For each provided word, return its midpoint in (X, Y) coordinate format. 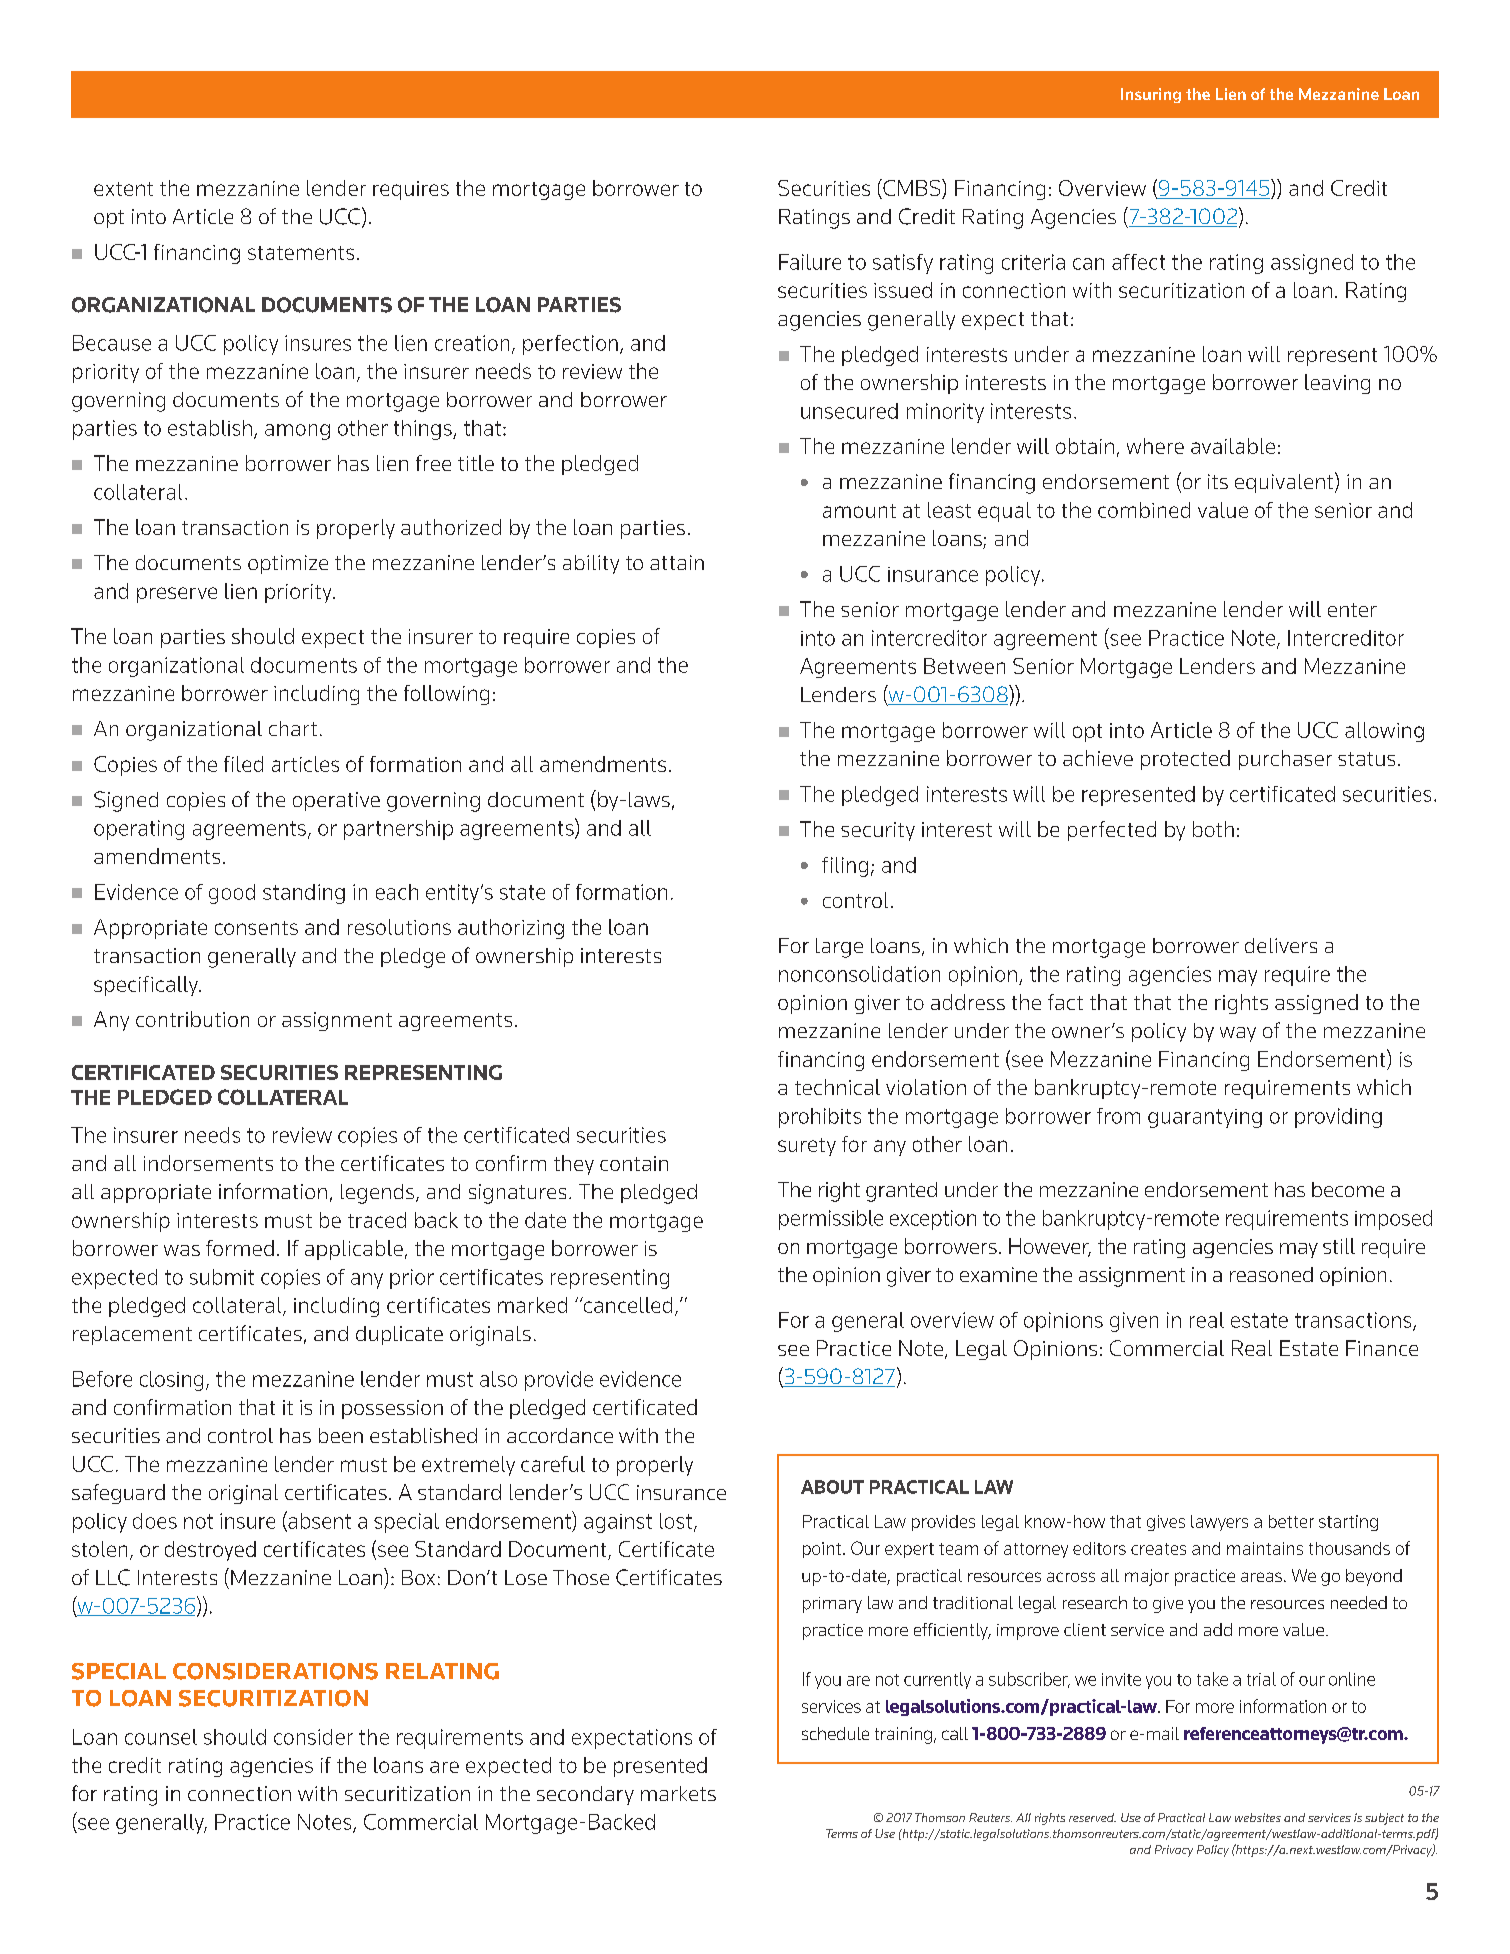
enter (1352, 610)
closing (171, 1381)
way (1238, 1034)
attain (677, 562)
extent (123, 189)
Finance (1382, 1348)
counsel (161, 1737)
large (839, 948)
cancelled (626, 1305)
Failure (810, 262)
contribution (192, 1019)
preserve (177, 595)
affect (1138, 262)
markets (678, 1793)
